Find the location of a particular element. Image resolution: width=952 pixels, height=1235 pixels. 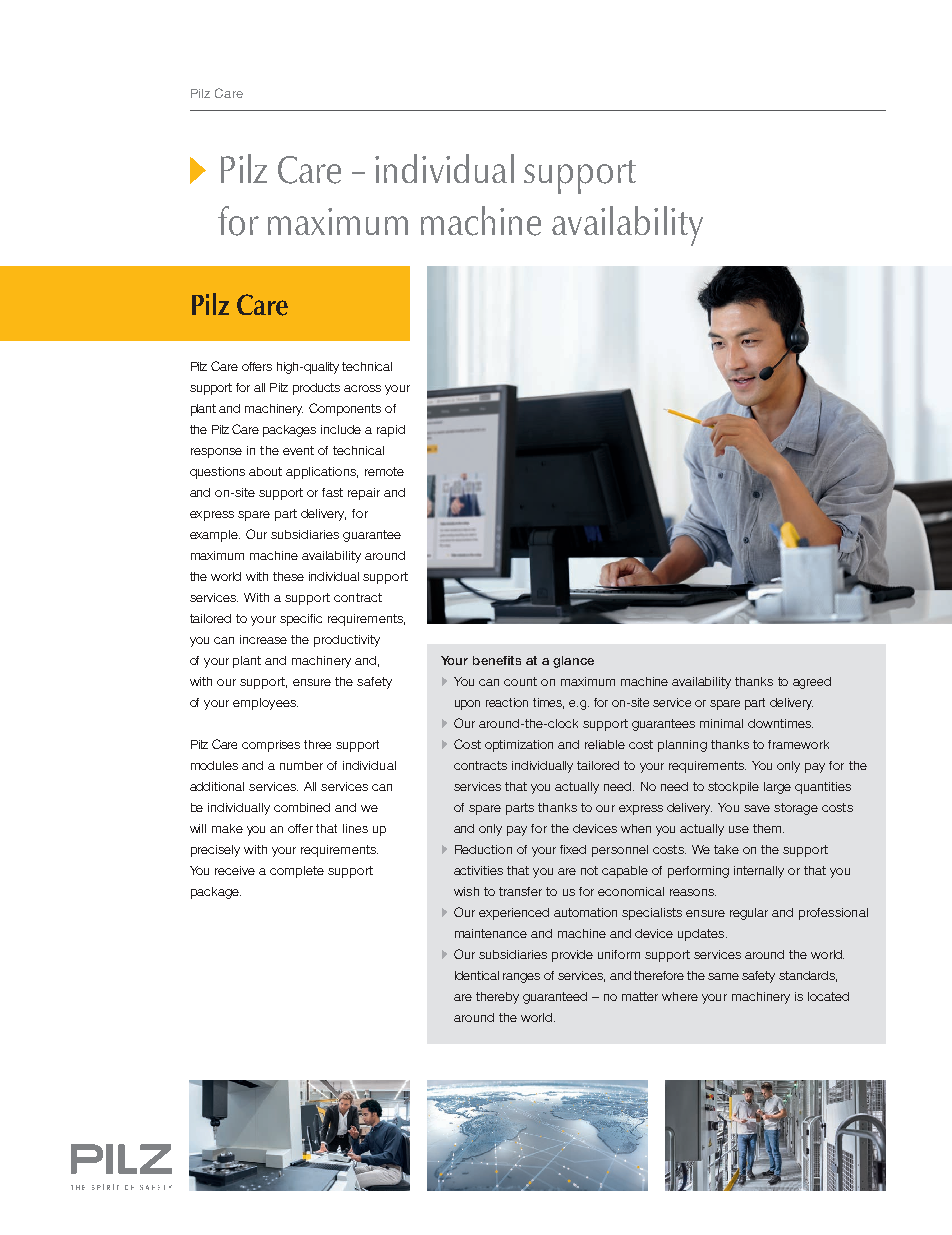

remote is located at coordinates (384, 471).
